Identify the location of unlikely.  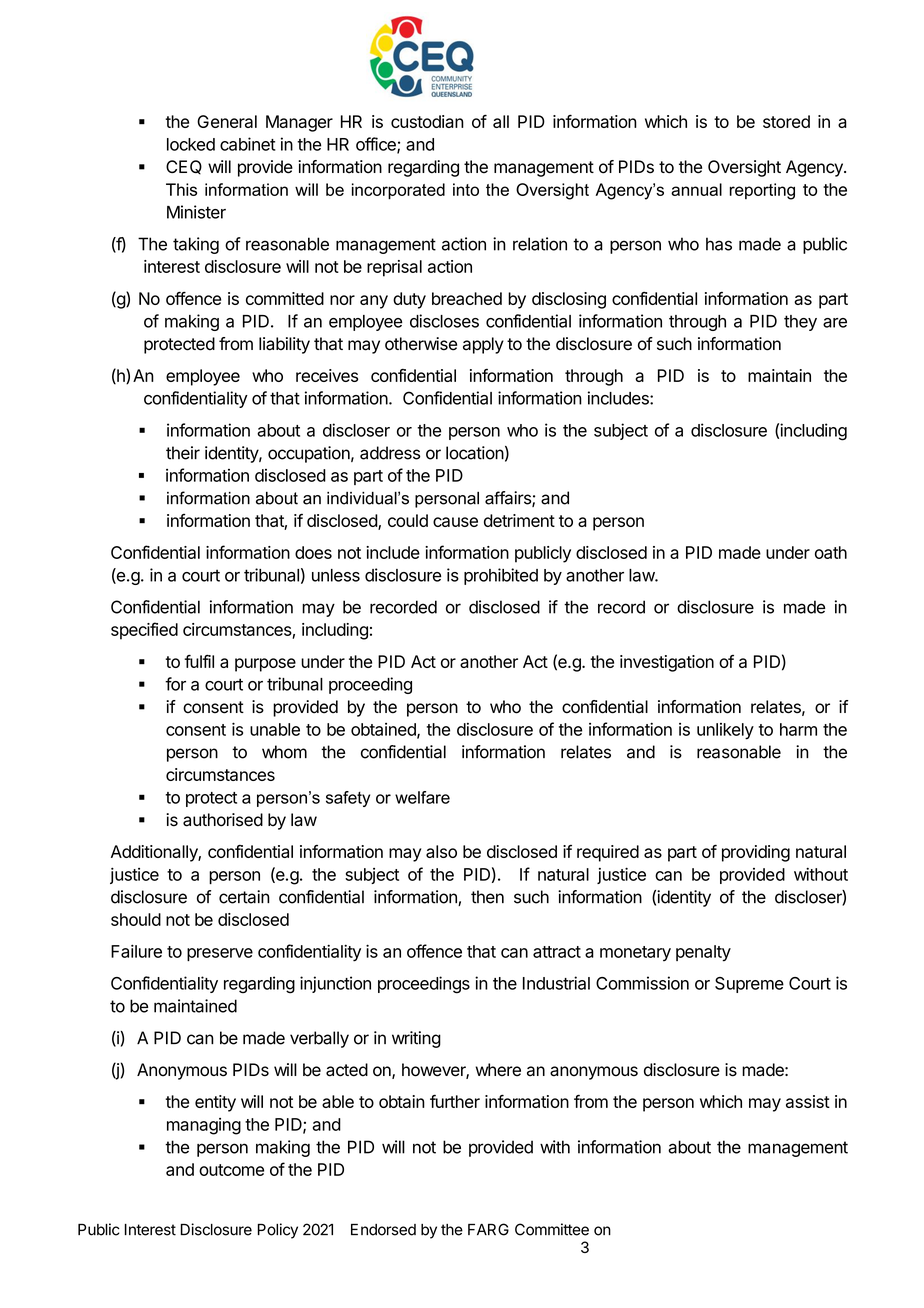
(725, 731).
